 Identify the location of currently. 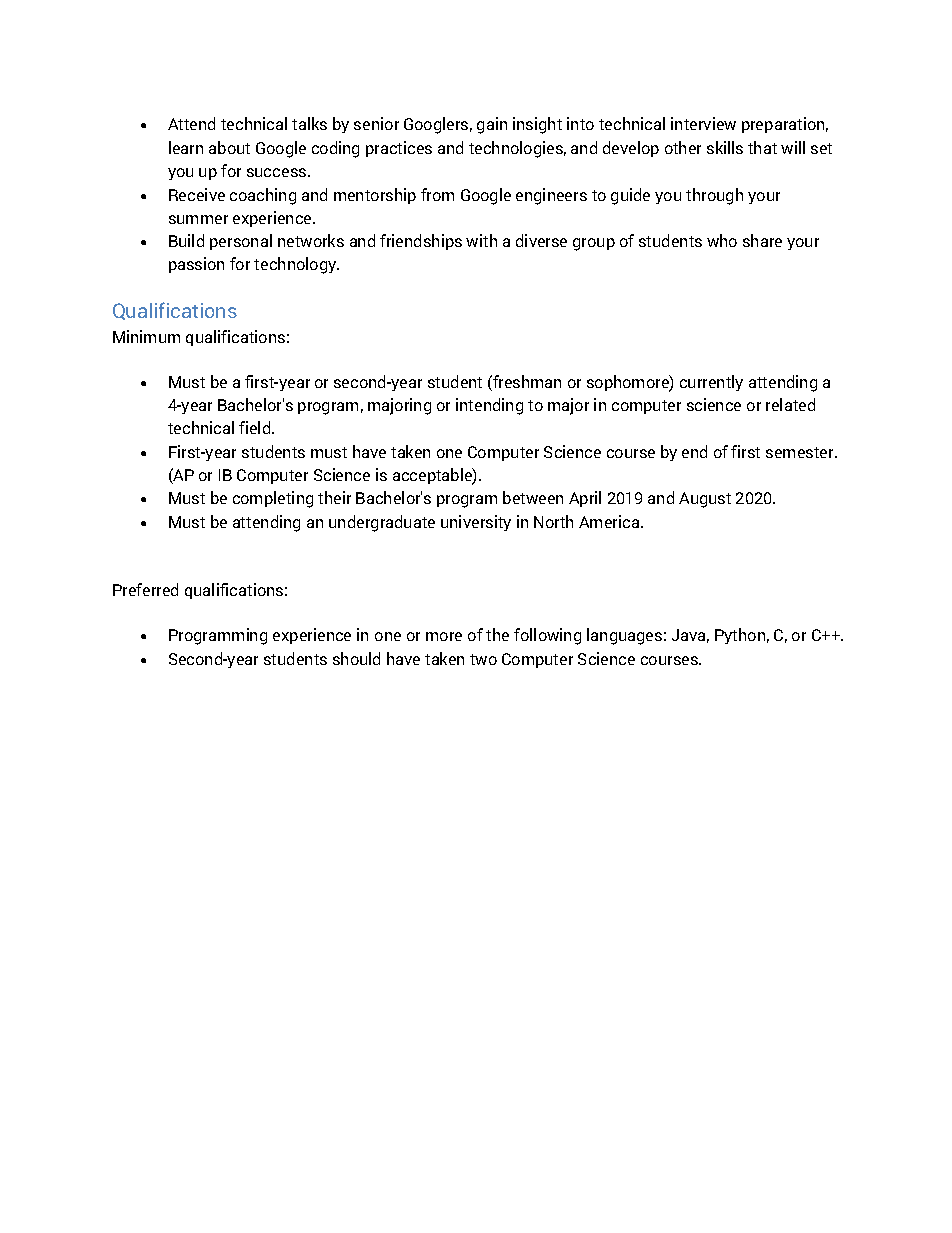
(711, 383).
